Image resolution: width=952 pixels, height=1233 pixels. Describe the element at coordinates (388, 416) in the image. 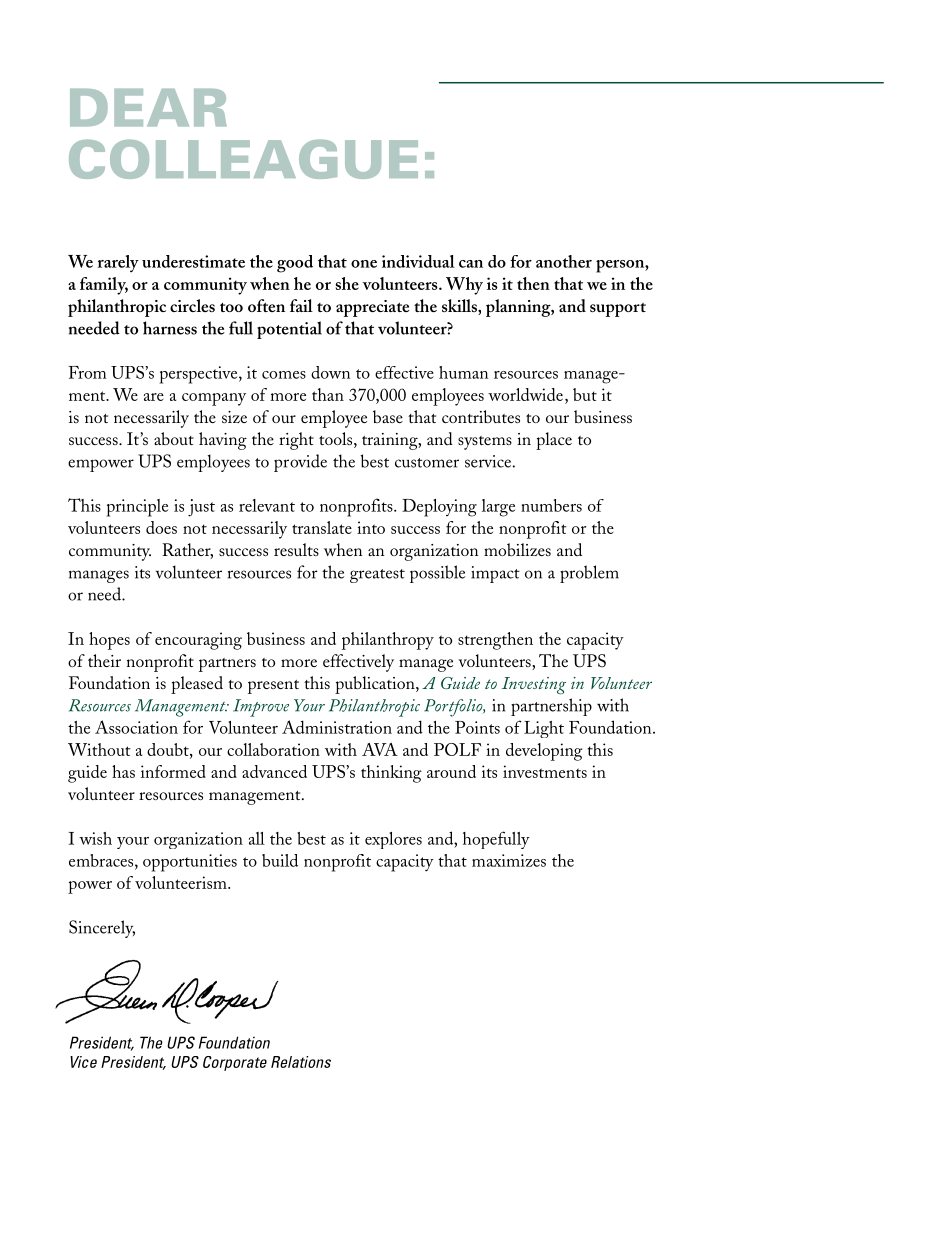

I see `base` at that location.
